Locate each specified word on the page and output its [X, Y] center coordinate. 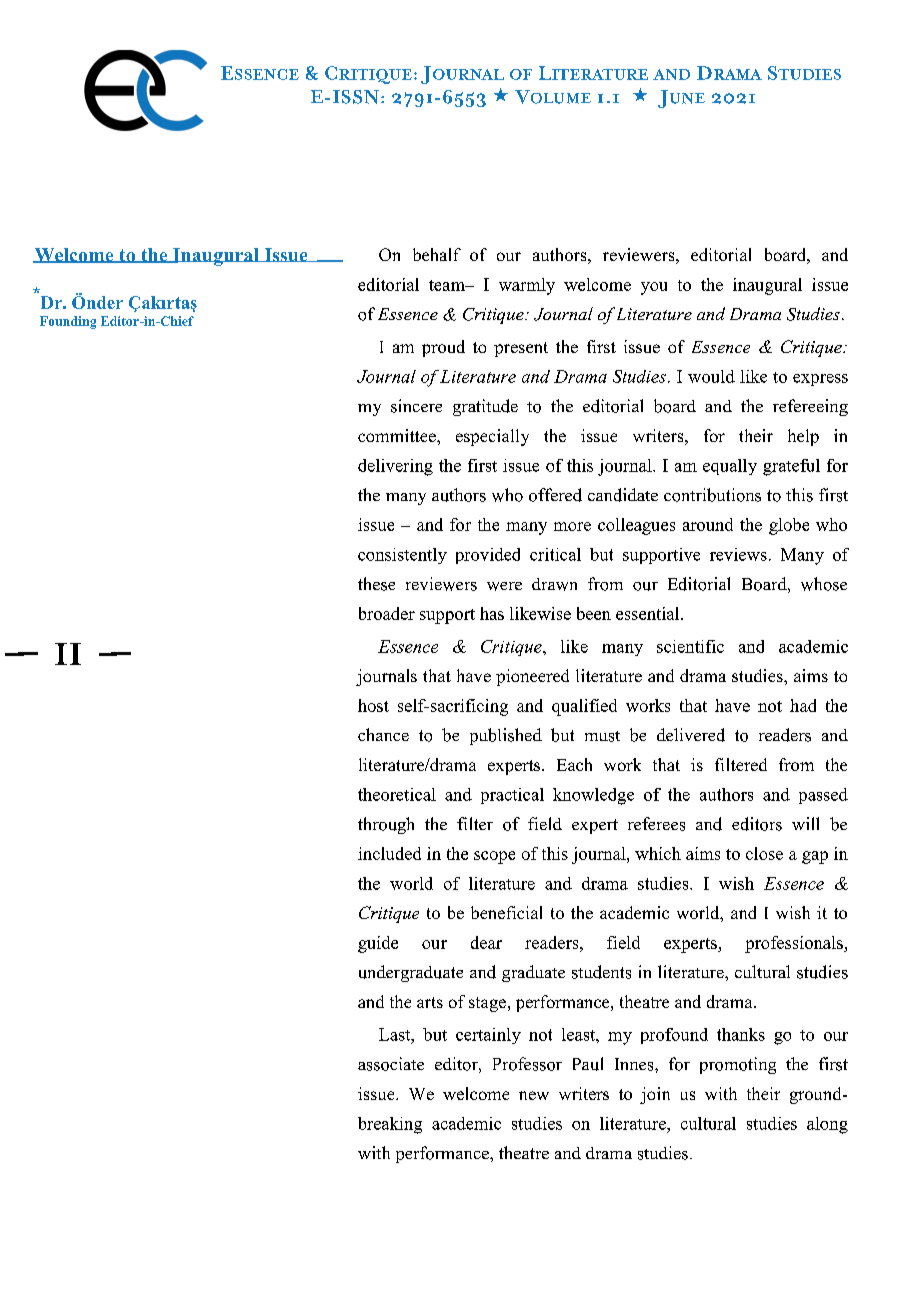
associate [391, 1064]
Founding [68, 322]
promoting [738, 1065]
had [803, 705]
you [654, 288]
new [534, 1095]
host [373, 705]
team [448, 285]
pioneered [532, 677]
